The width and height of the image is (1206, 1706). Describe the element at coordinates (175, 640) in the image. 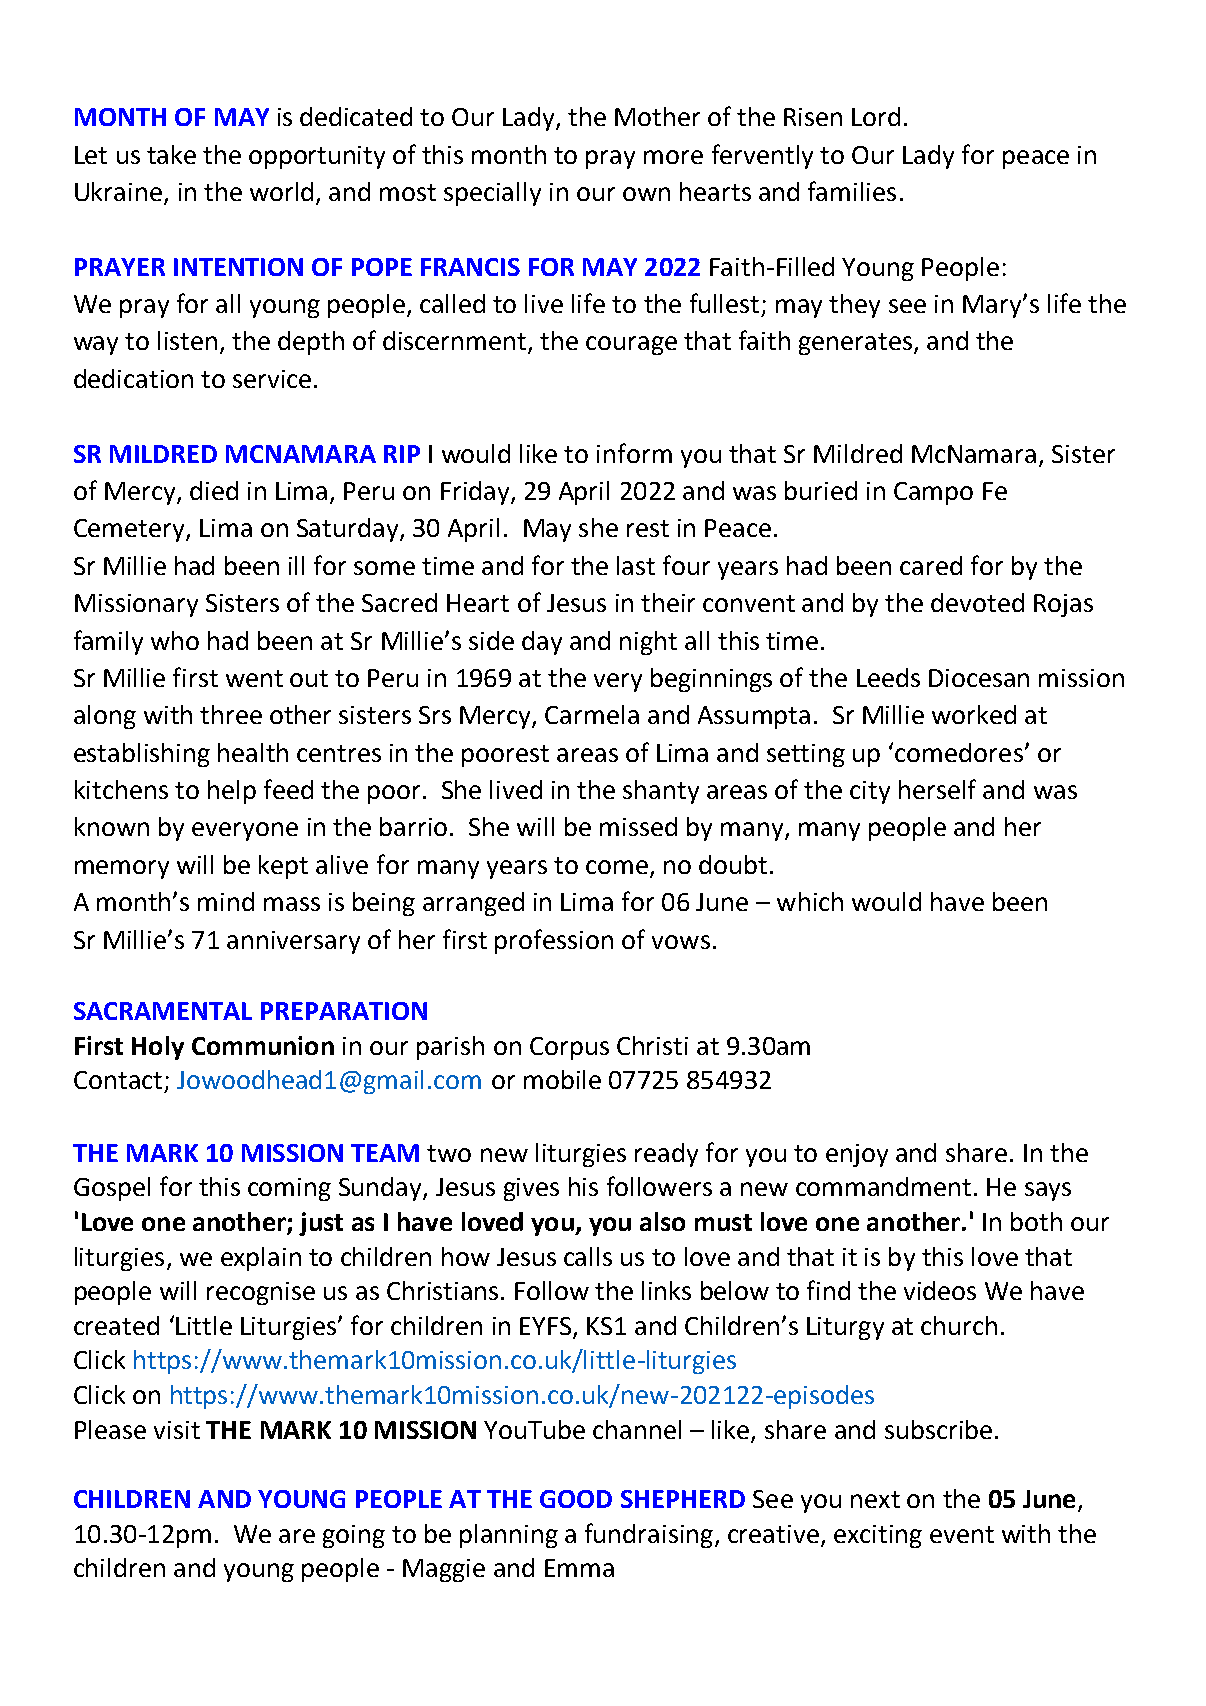

I see `who` at that location.
